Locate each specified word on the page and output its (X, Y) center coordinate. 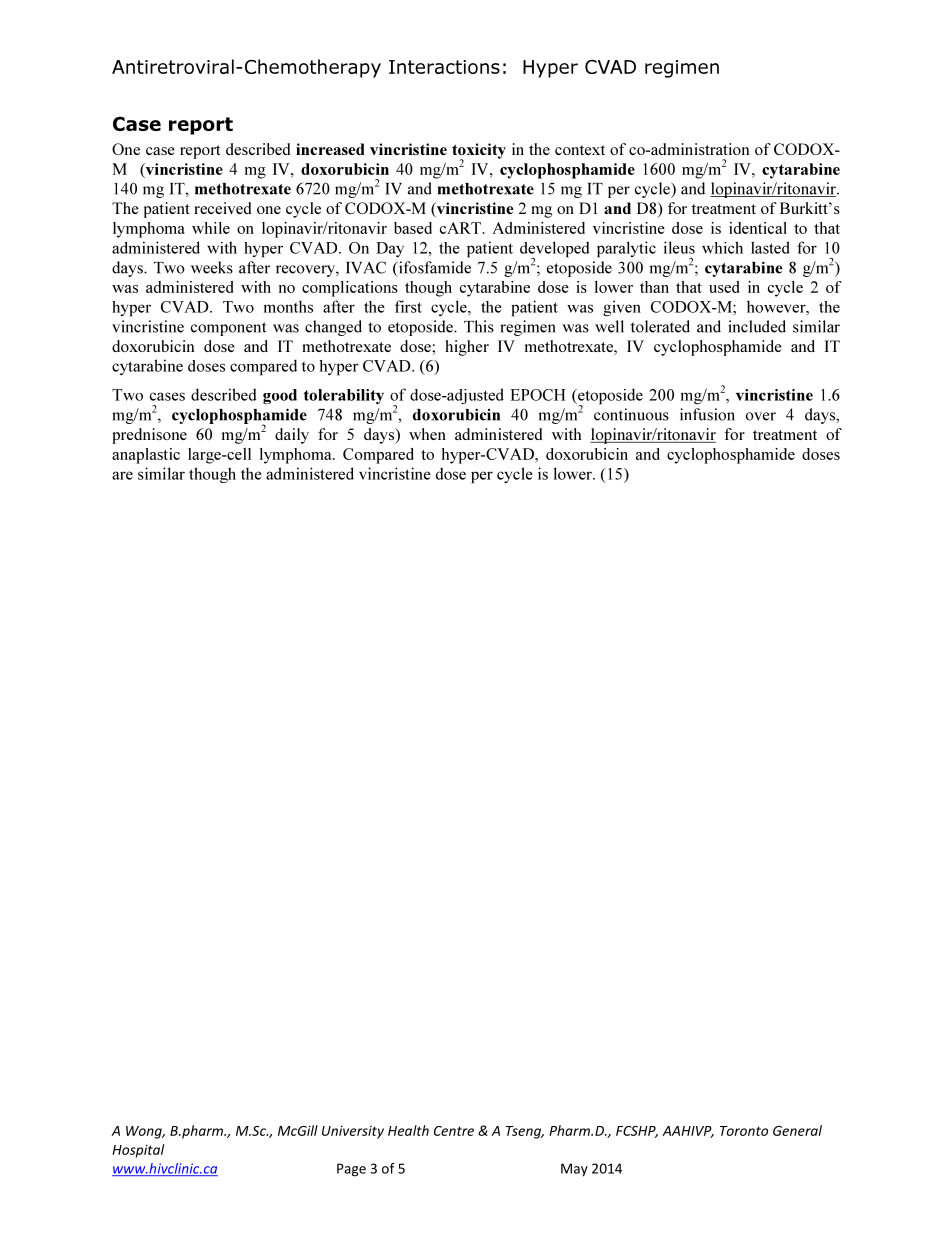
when (427, 434)
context (580, 150)
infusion (707, 414)
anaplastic (146, 456)
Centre (454, 1131)
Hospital (138, 1151)
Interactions (444, 67)
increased (330, 149)
